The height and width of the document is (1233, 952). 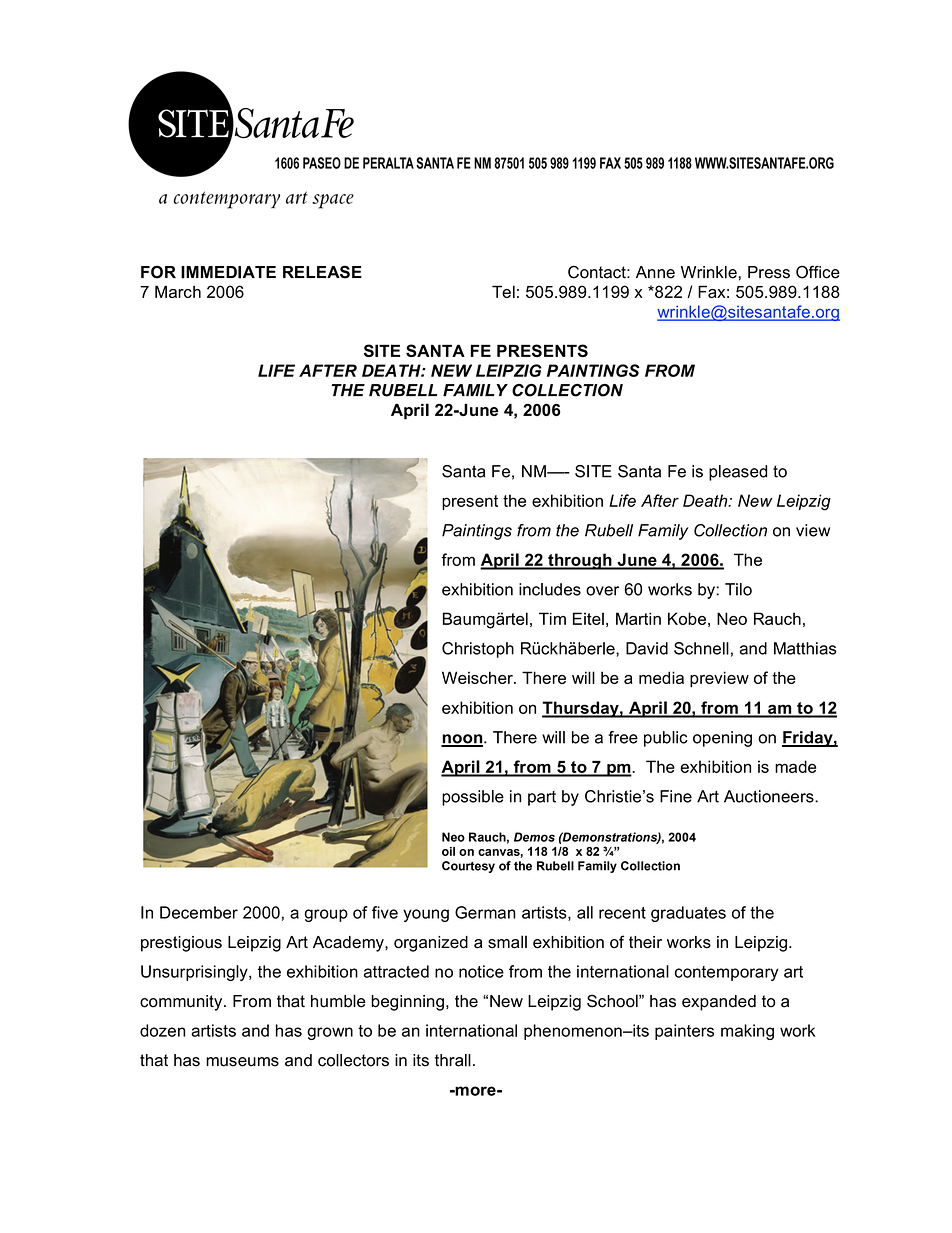 I want to click on RELEASE, so click(x=322, y=272).
